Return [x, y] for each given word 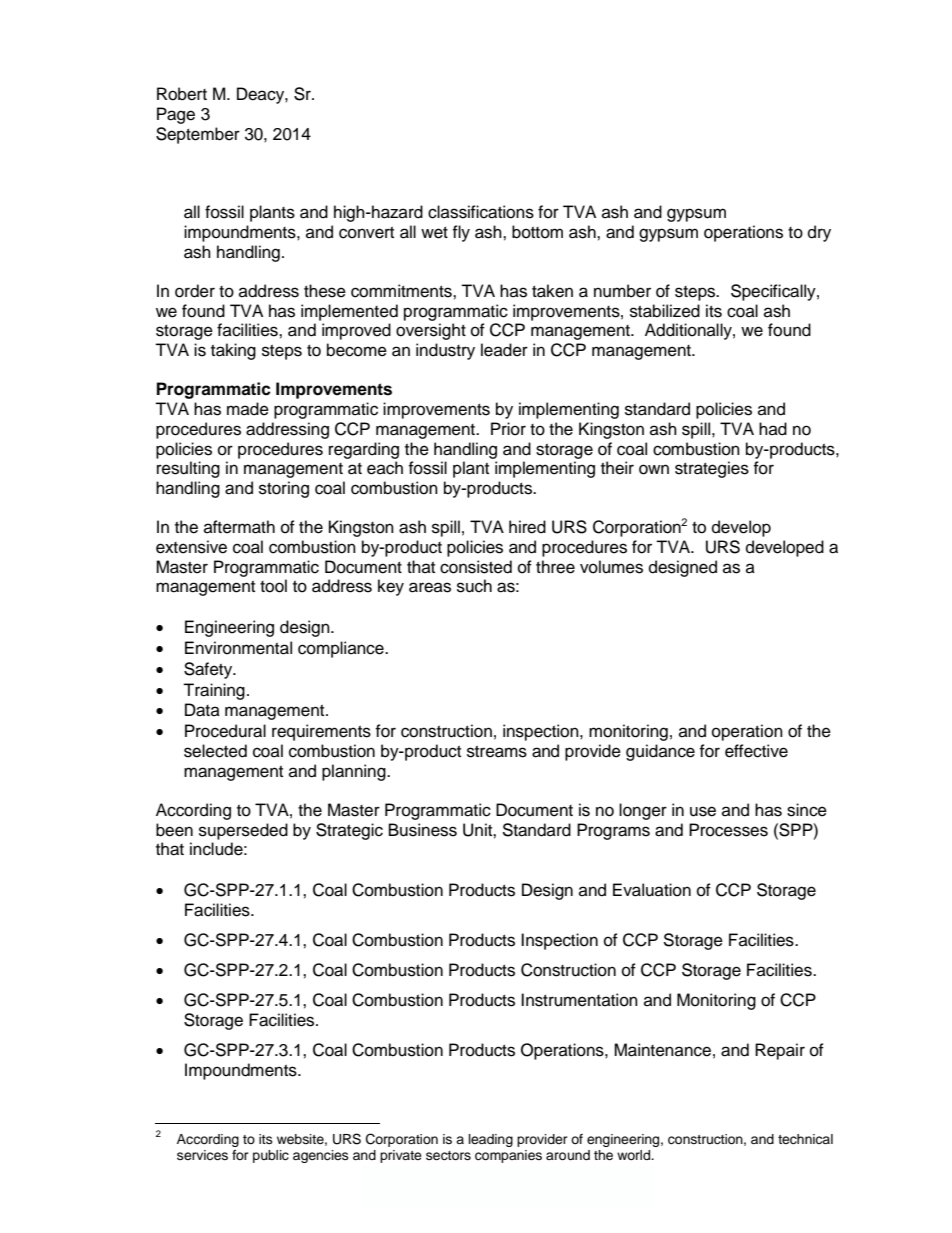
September [198, 135]
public [271, 1156]
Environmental [238, 648]
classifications [481, 212]
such [474, 586]
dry [819, 233]
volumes [611, 567]
